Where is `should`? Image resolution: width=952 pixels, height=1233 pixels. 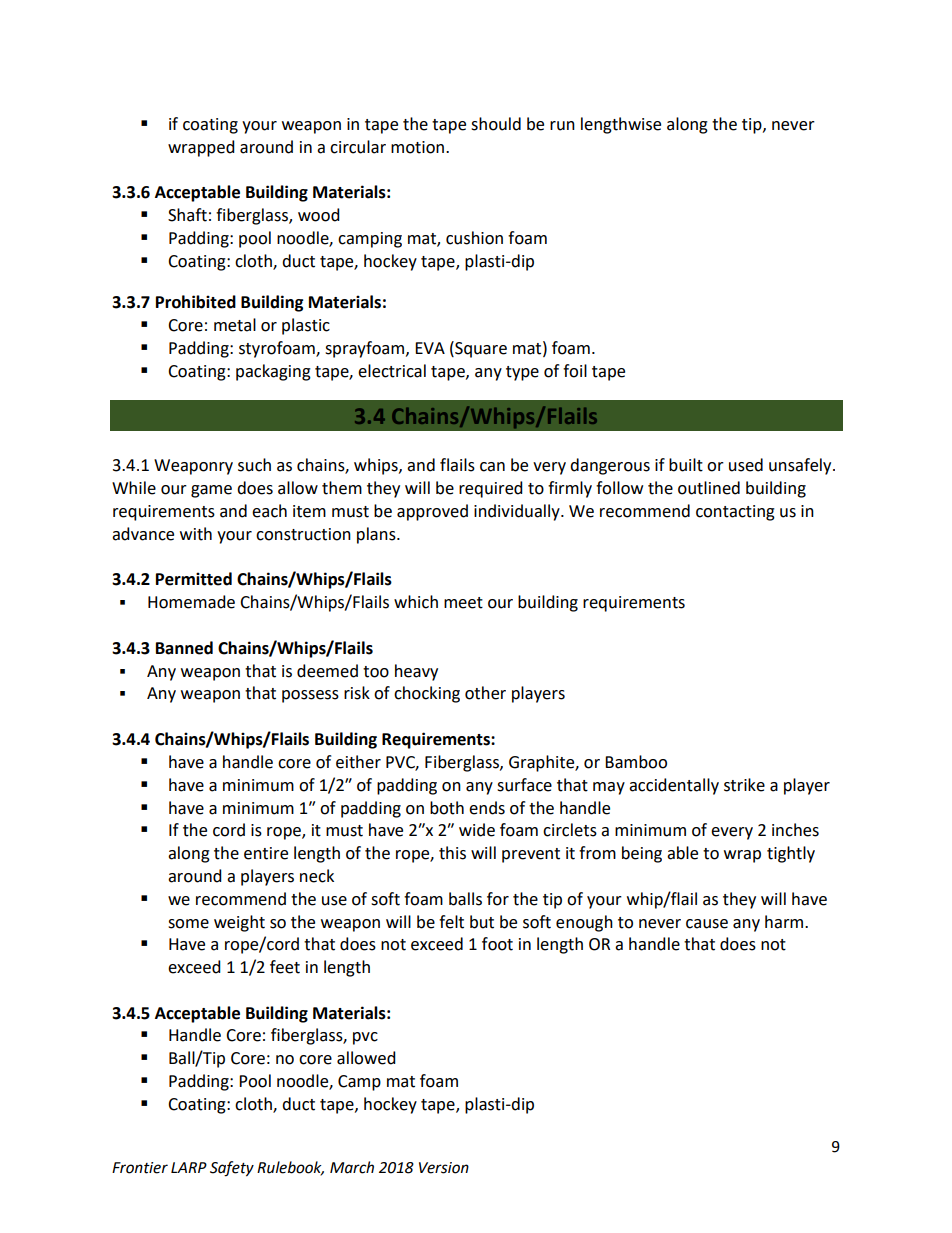
should is located at coordinates (496, 124).
